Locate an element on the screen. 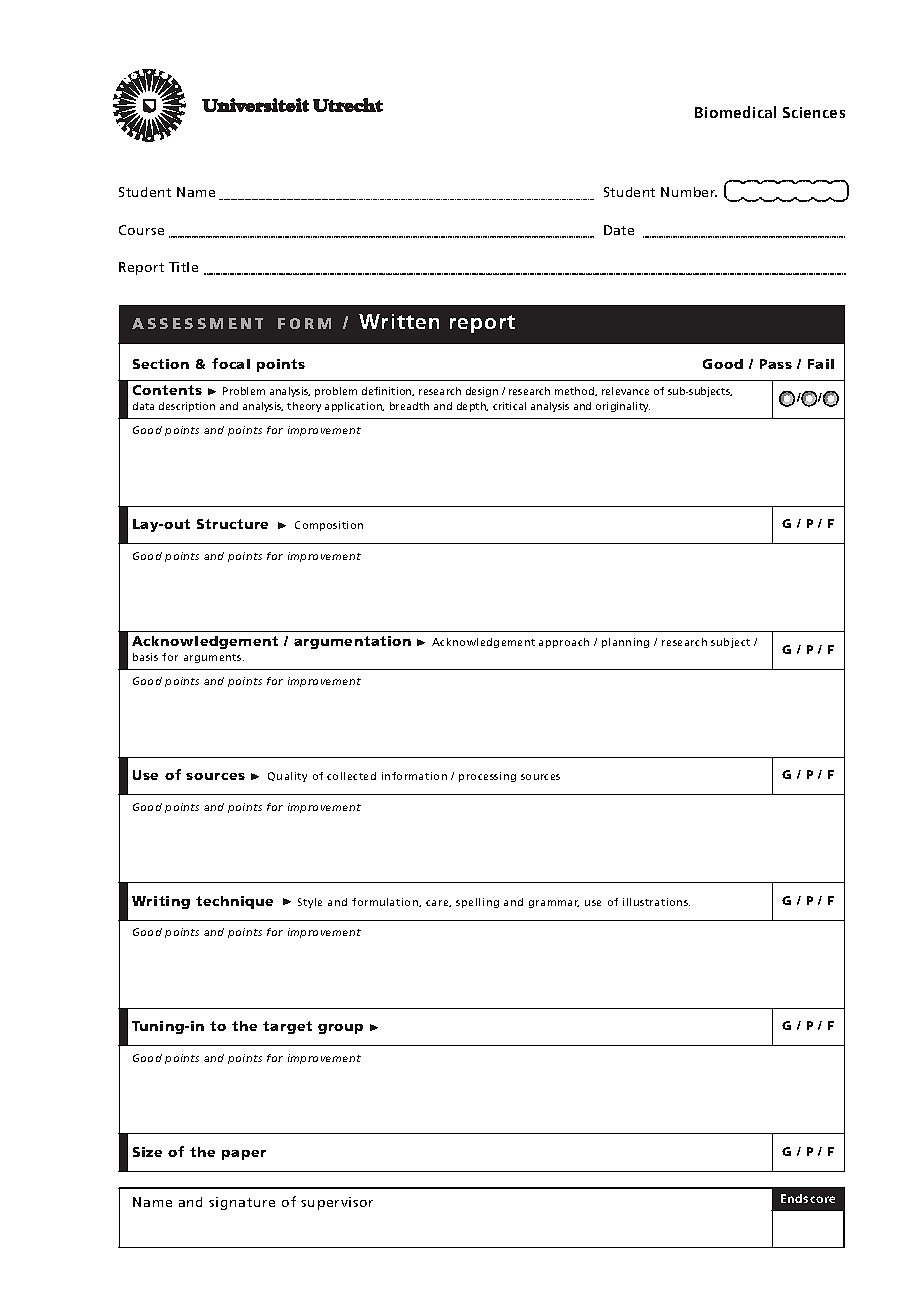  Date is located at coordinates (619, 230).
